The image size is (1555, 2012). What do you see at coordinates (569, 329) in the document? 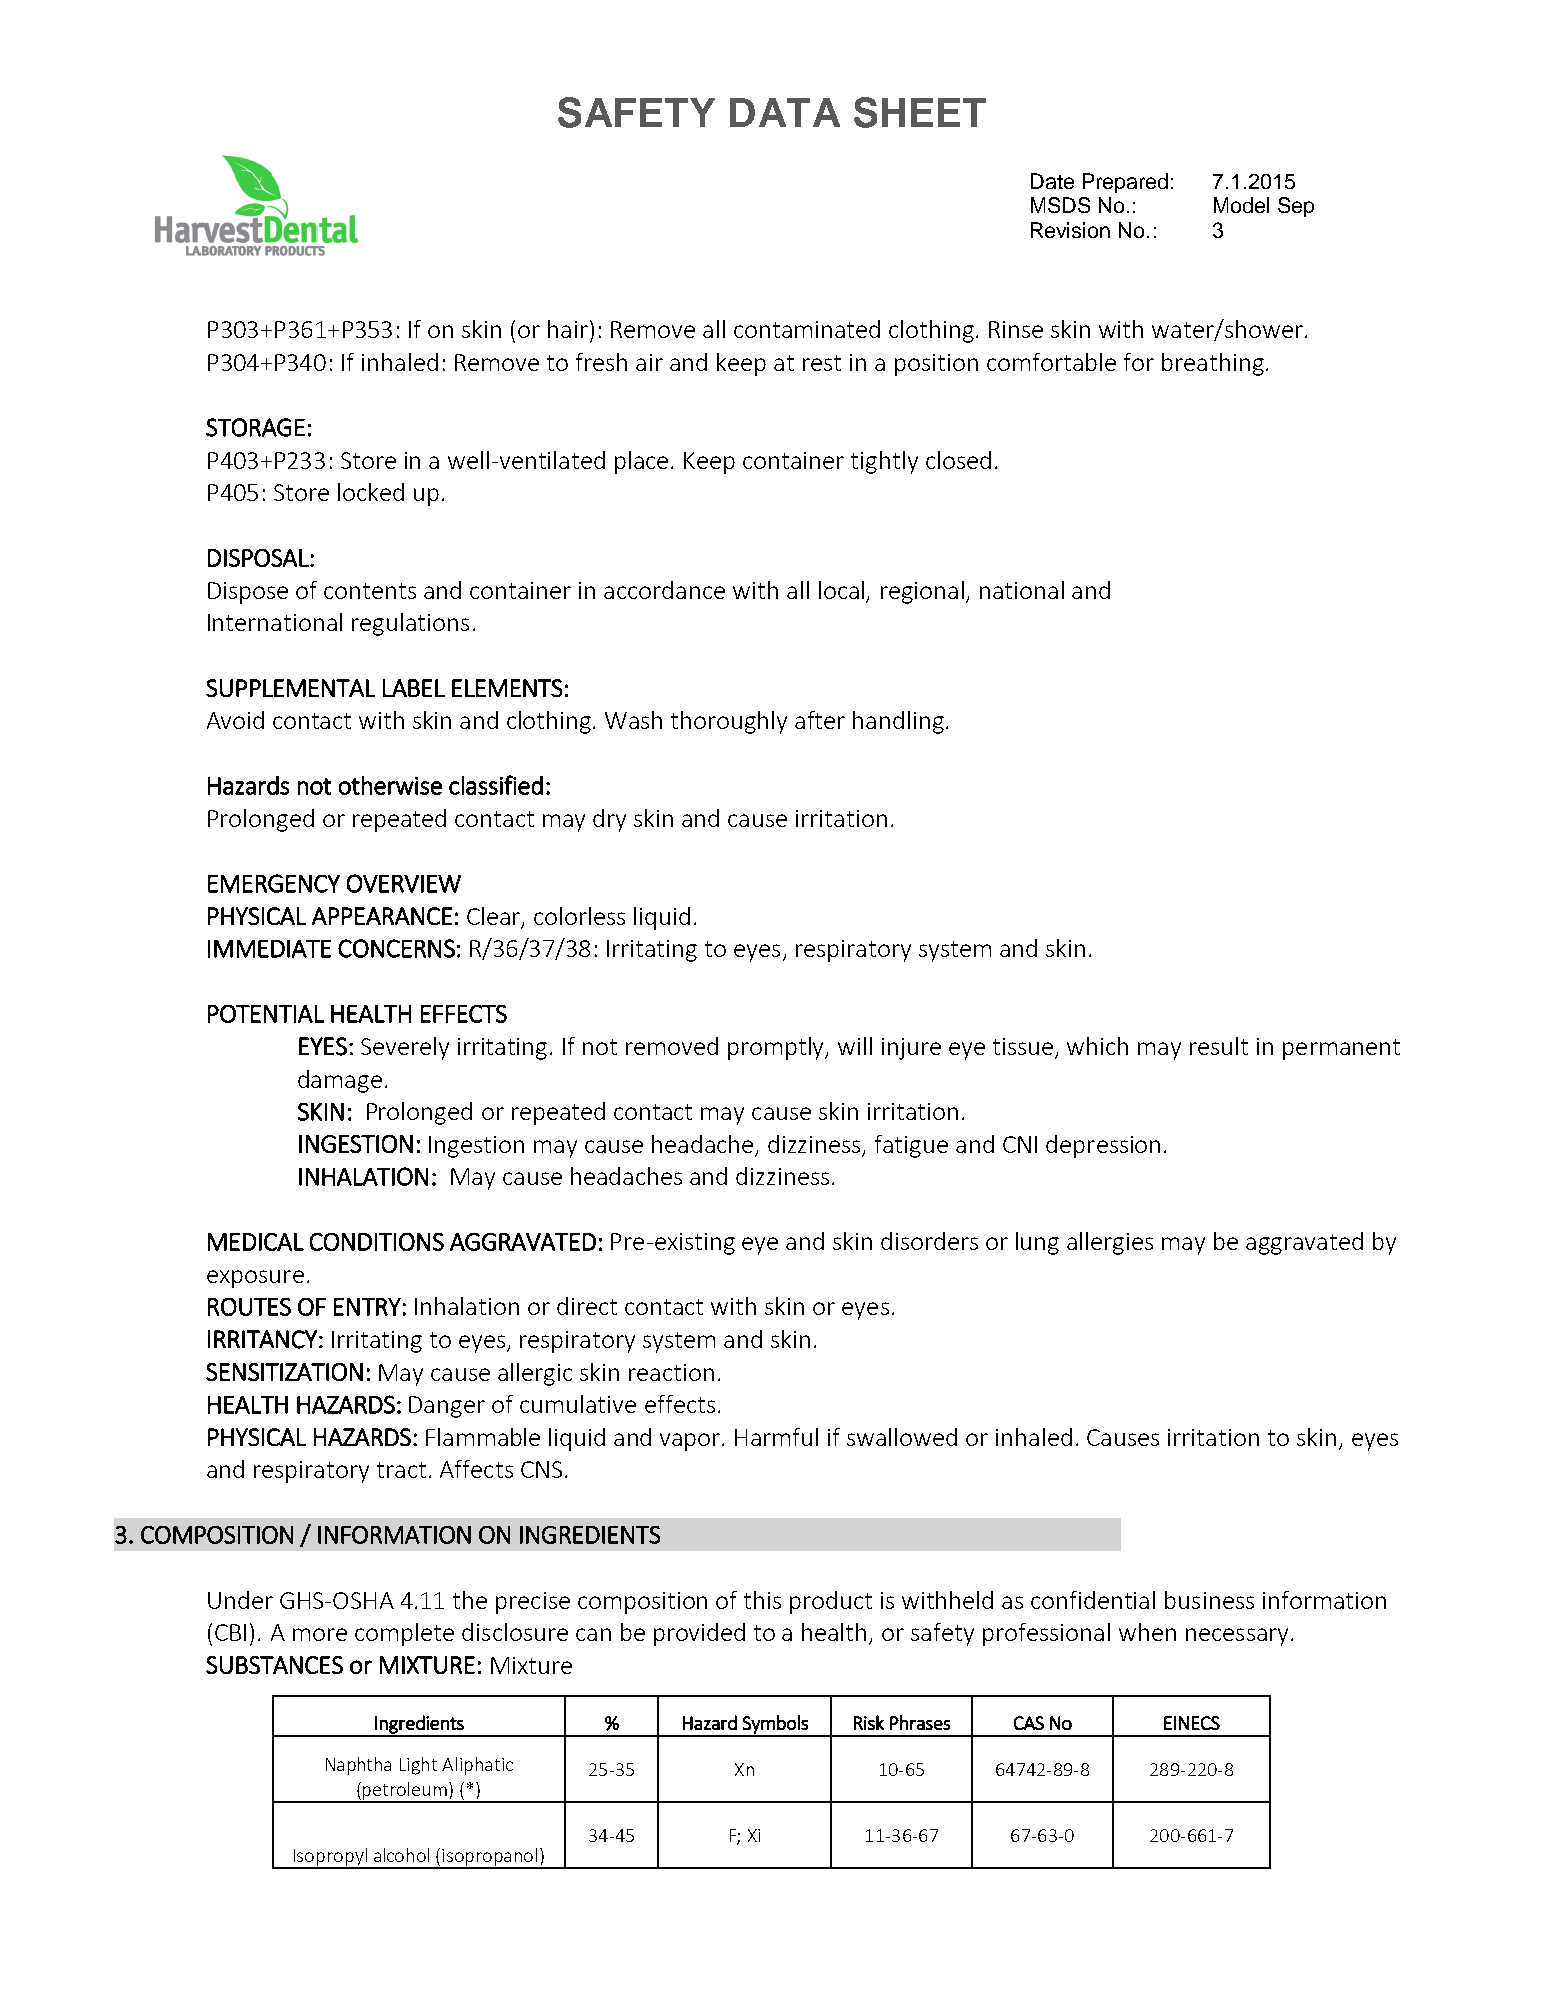
I see `hair` at bounding box center [569, 329].
